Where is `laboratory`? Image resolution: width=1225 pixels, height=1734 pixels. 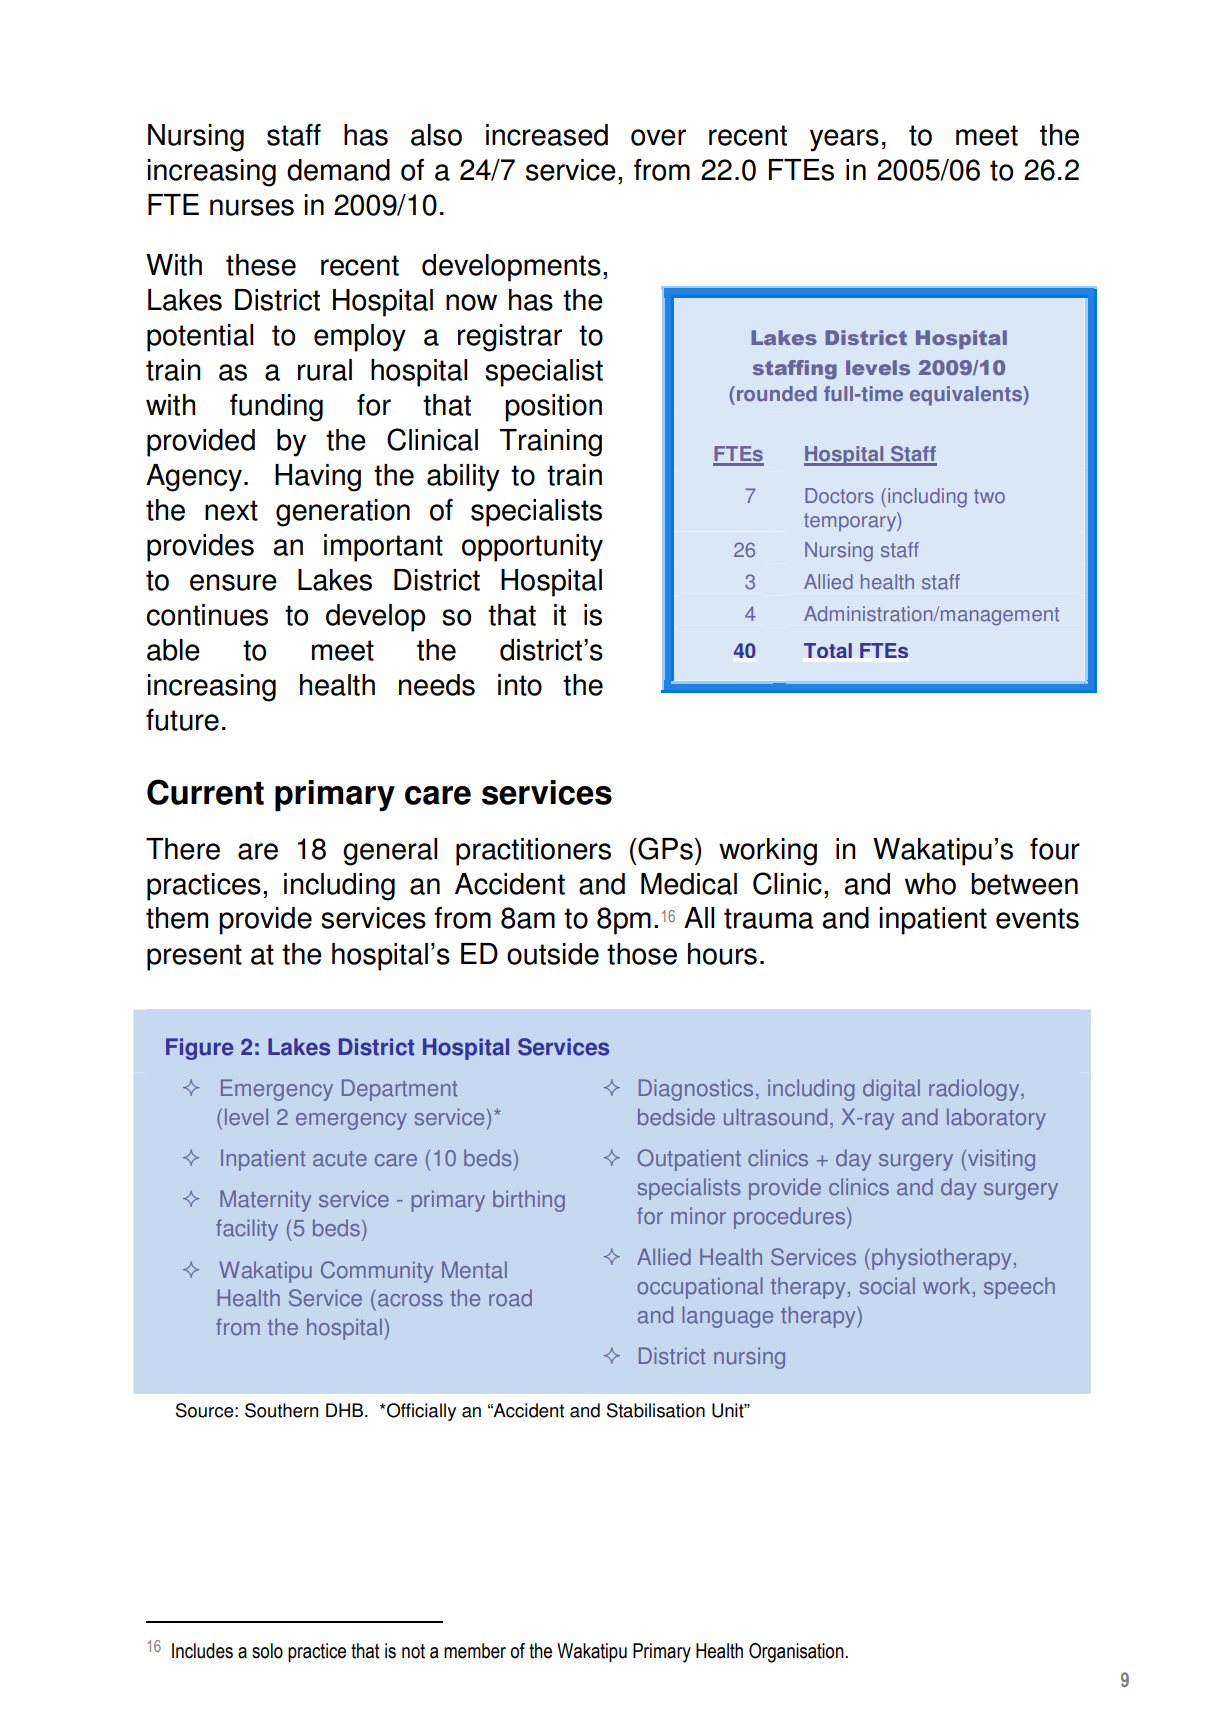 laboratory is located at coordinates (996, 1119).
